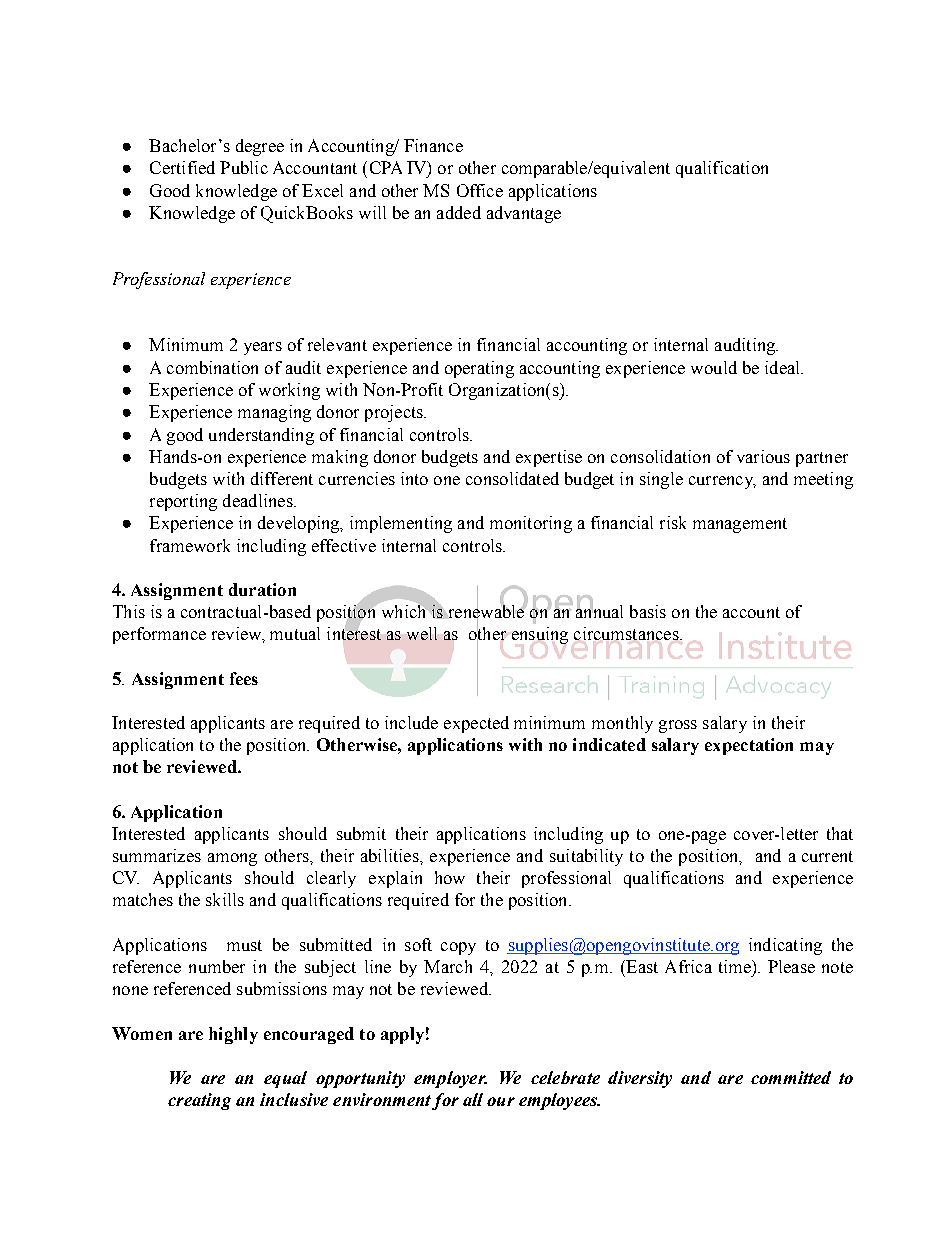  Describe the element at coordinates (244, 167) in the document. I see `Public` at that location.
